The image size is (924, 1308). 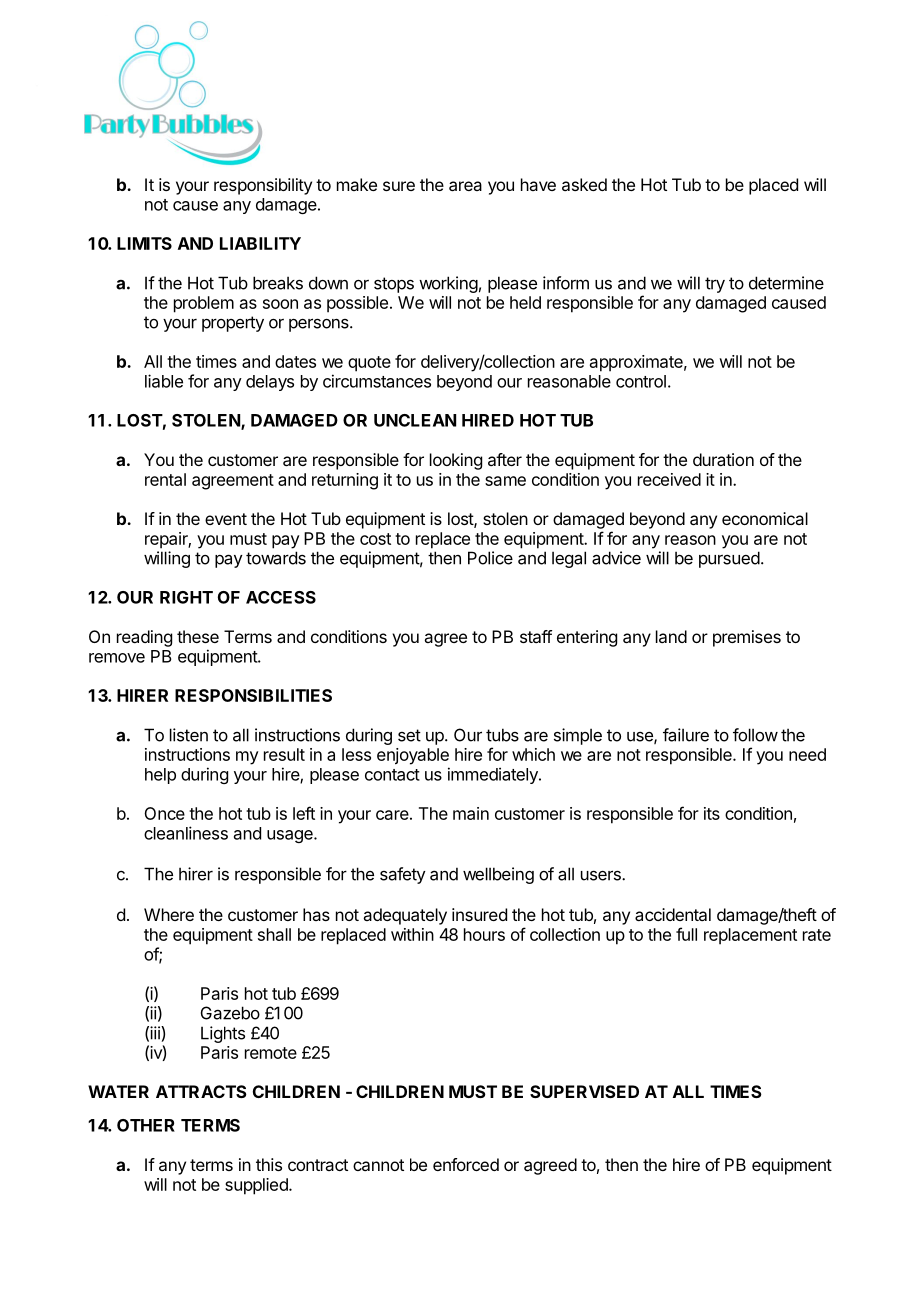 I want to click on premises, so click(x=747, y=638).
